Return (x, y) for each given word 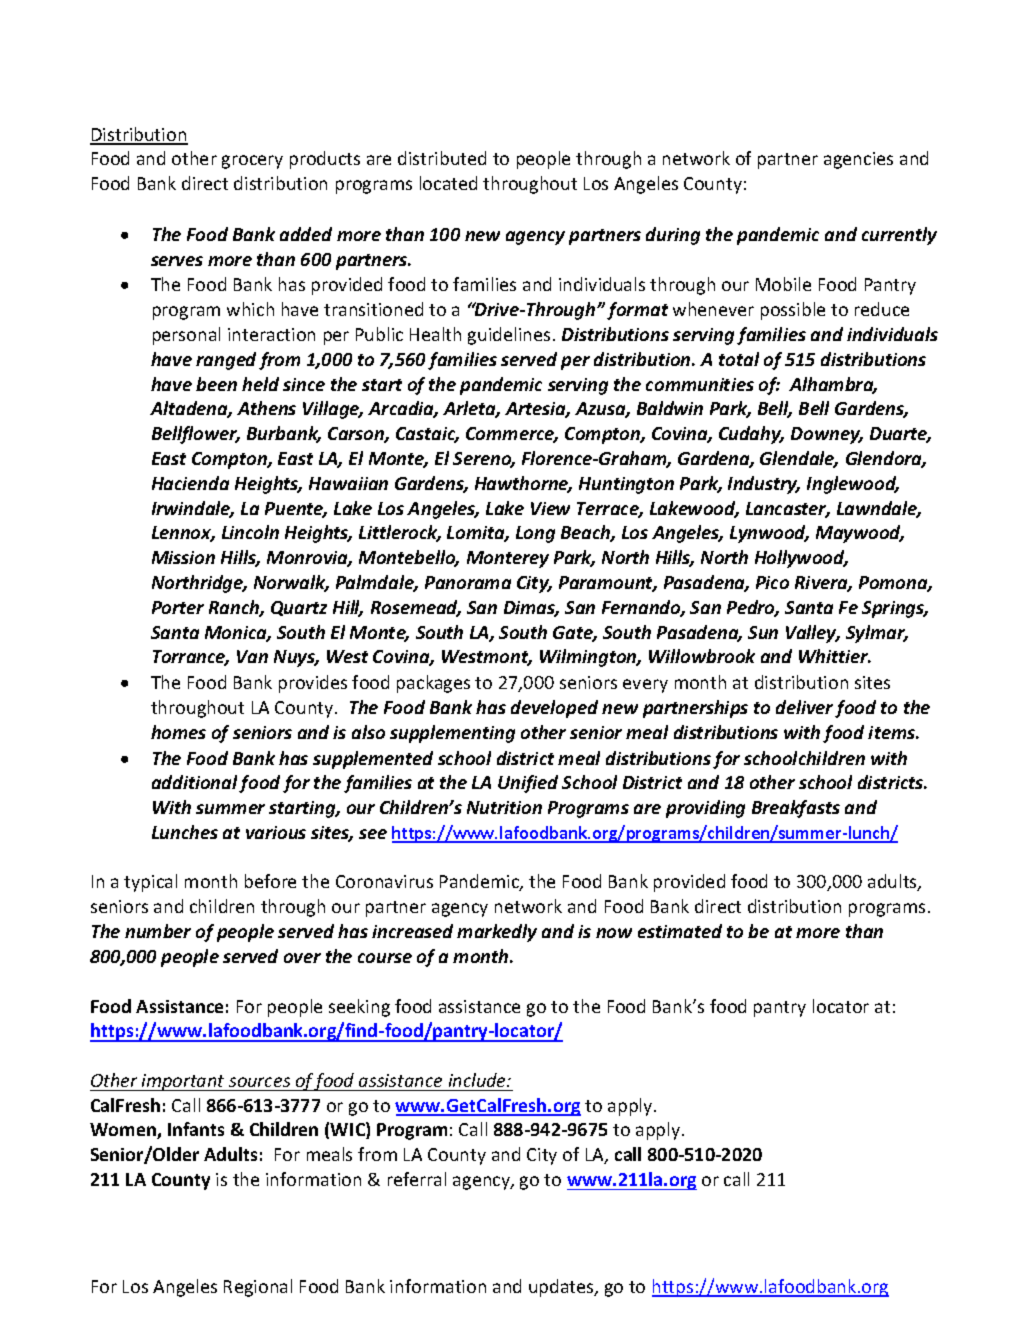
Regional (258, 1288)
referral (417, 1179)
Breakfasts (796, 809)
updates (562, 1288)
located (448, 183)
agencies (858, 160)
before (270, 881)
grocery (252, 162)
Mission (183, 557)
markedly (497, 933)
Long (535, 534)
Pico (772, 582)
